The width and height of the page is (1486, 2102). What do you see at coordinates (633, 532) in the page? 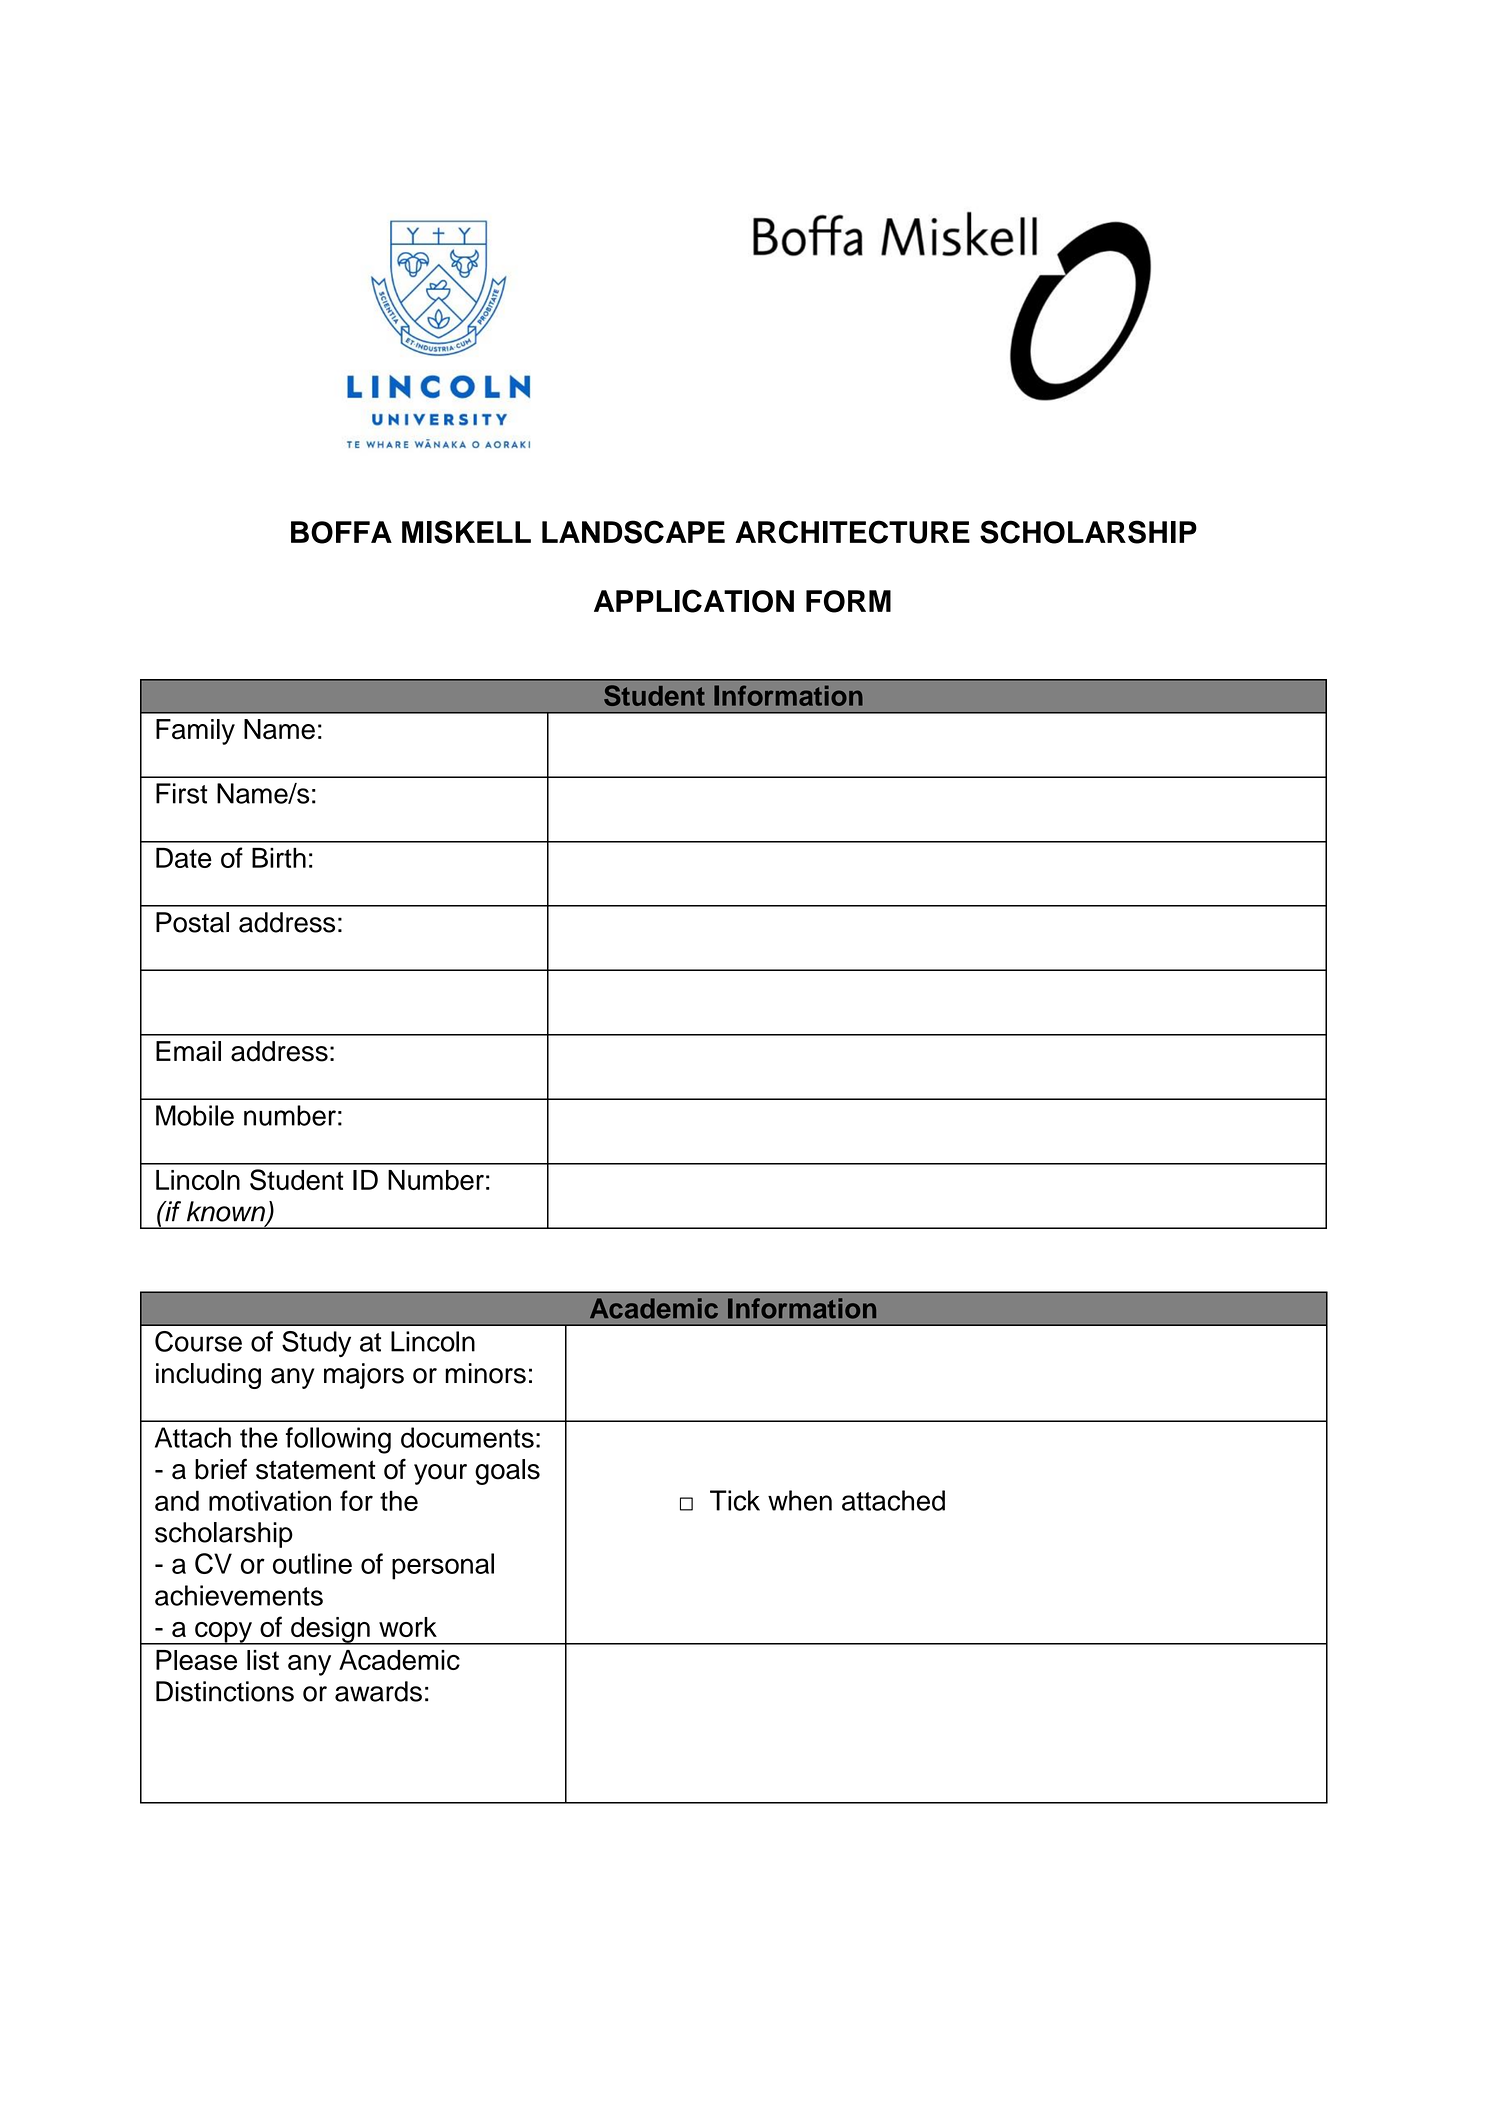
I see `LANDSCAPE` at bounding box center [633, 532].
